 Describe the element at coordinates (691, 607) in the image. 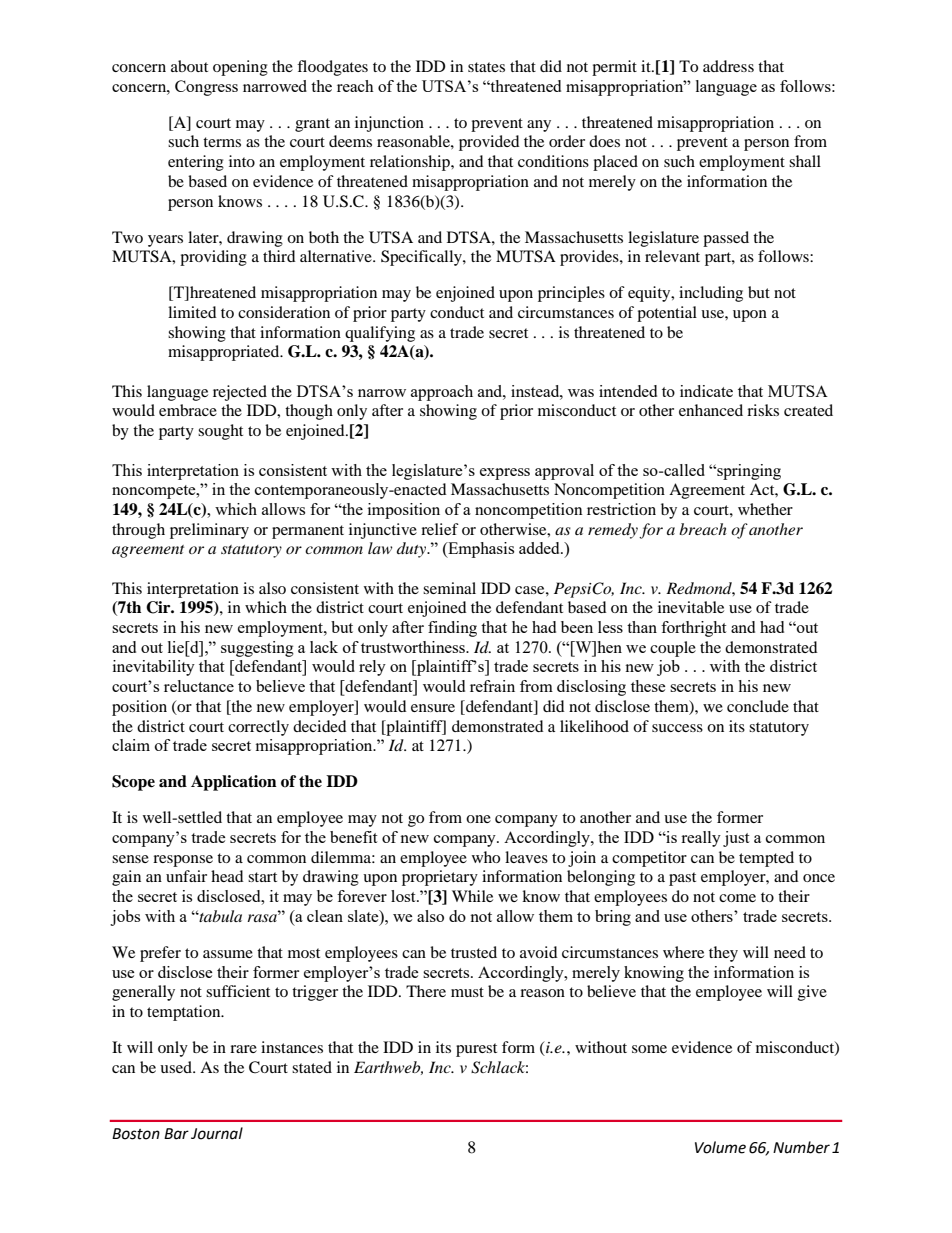

I see `inevitable` at that location.
